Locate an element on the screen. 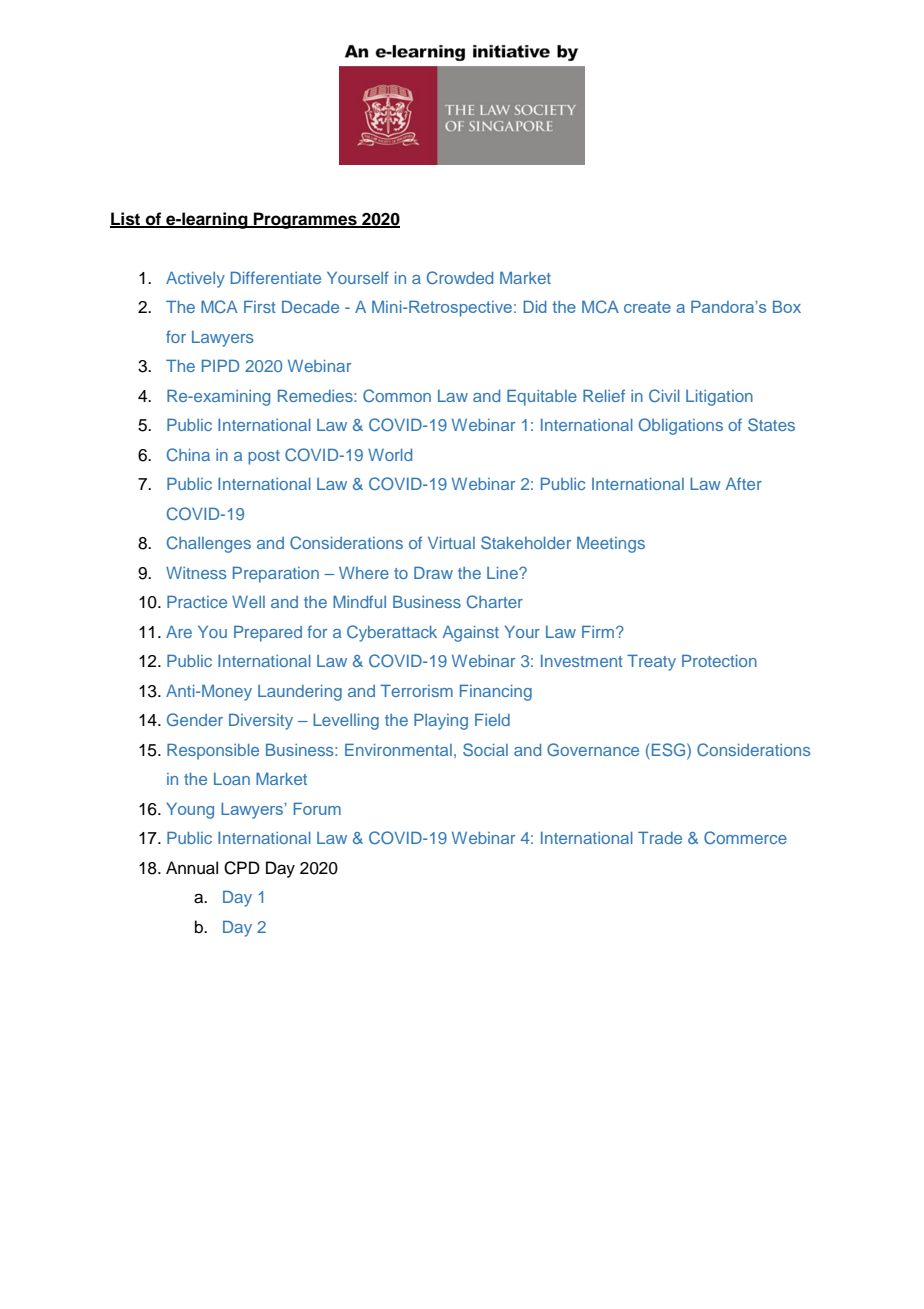 This screenshot has width=924, height=1309. Common is located at coordinates (397, 395).
